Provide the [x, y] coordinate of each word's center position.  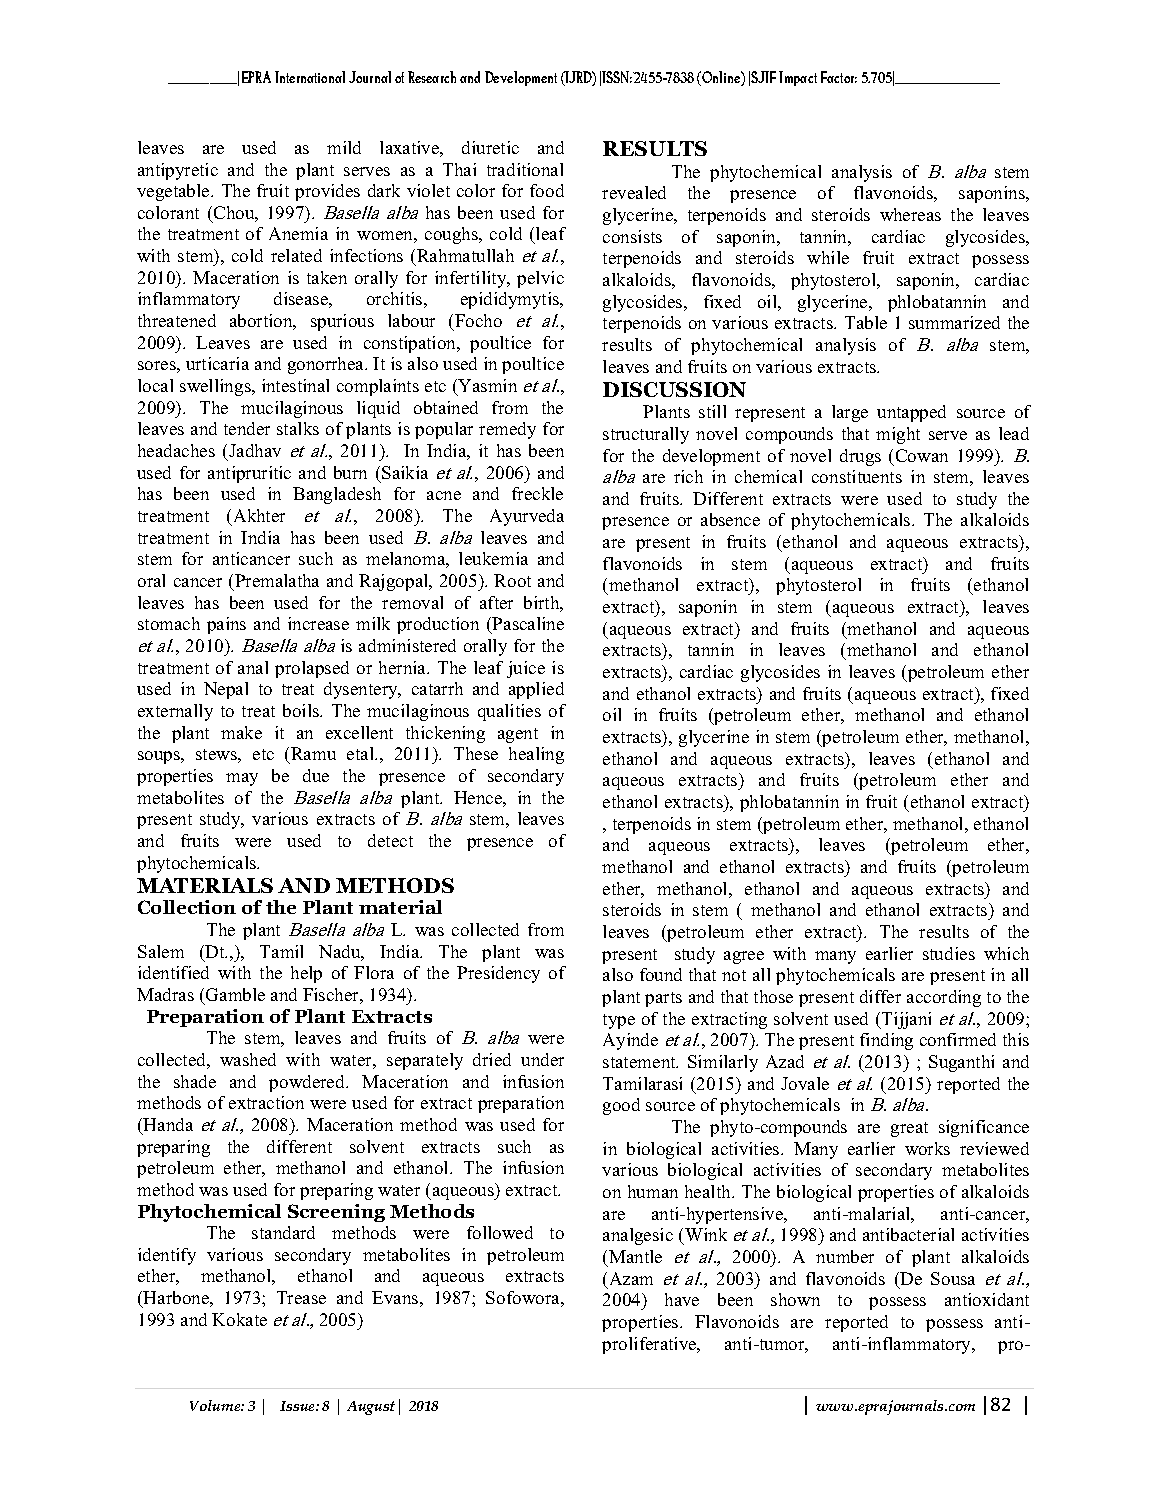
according [944, 998]
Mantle [635, 1256]
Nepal [226, 690]
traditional [525, 169]
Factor [839, 77]
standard [283, 1232]
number [845, 1256]
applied [536, 690]
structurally [646, 435]
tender [247, 428]
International [310, 77]
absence [730, 519]
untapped [911, 413]
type [619, 1021]
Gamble [235, 994]
